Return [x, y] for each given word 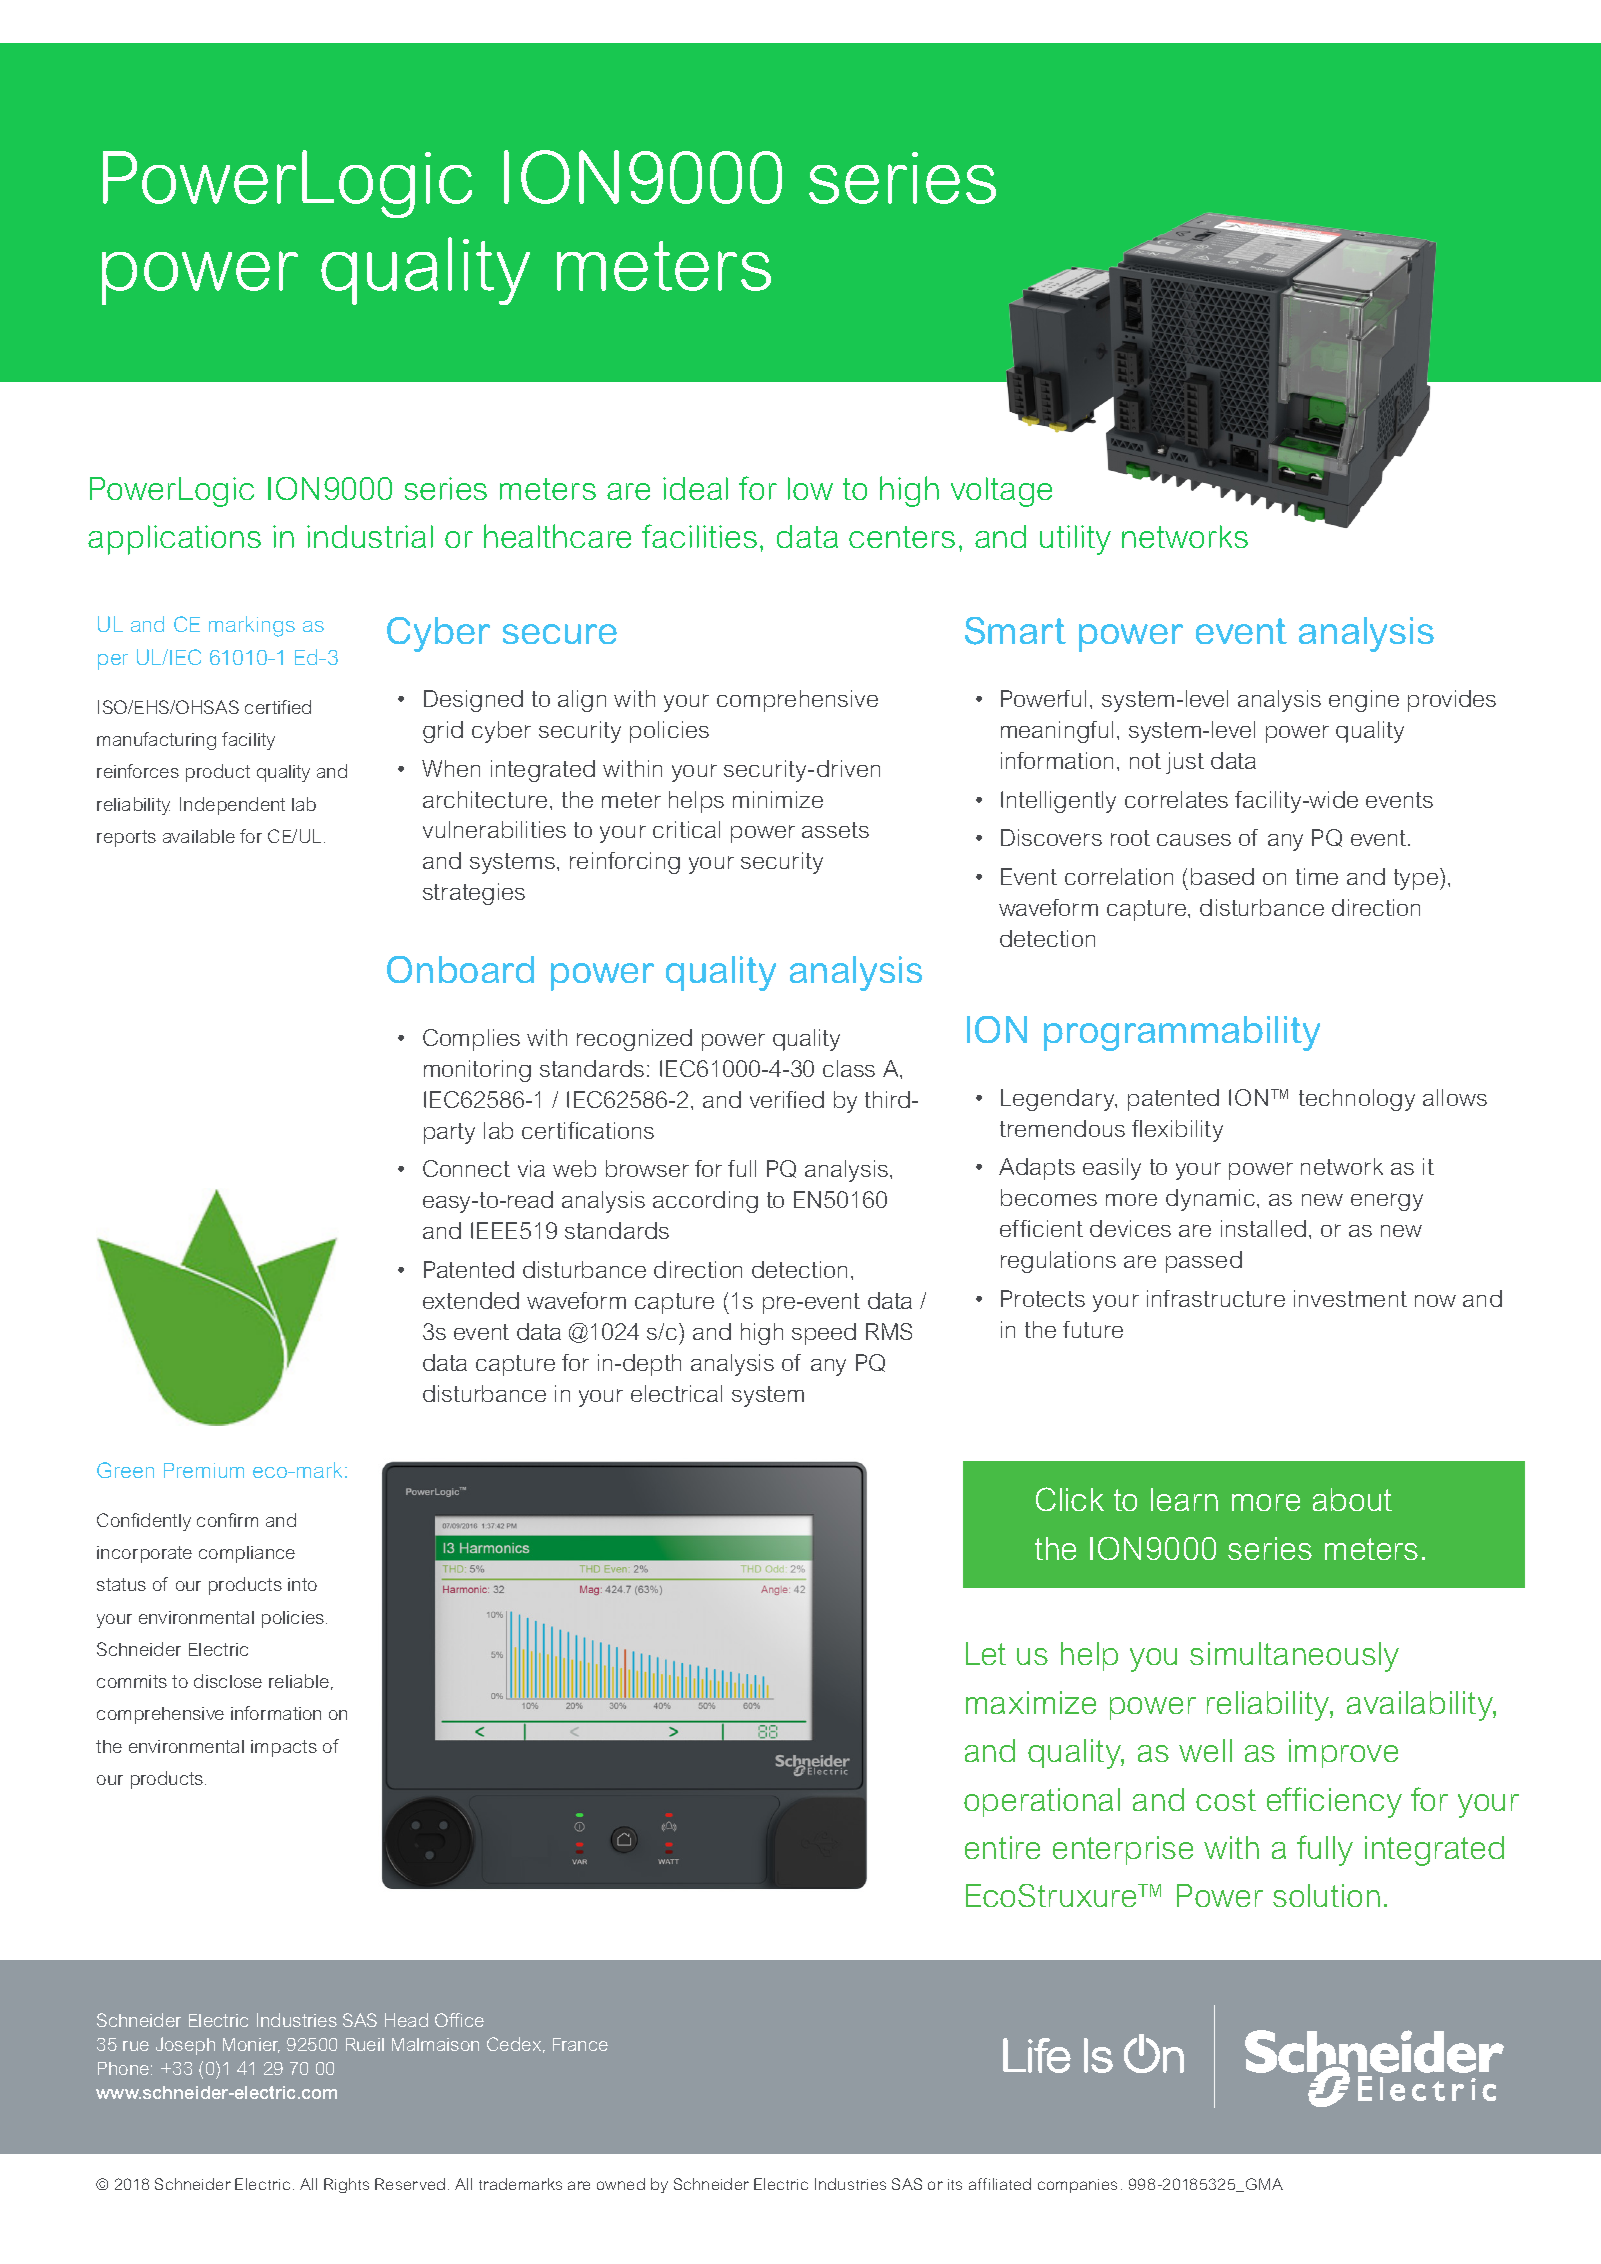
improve [1343, 1753]
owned [621, 2184]
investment [1350, 1298]
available [199, 836]
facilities [699, 536]
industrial [370, 536]
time [1317, 876]
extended [471, 1300]
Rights [346, 2185]
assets [835, 830]
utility [1075, 540]
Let [986, 1653]
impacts [284, 1748]
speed [824, 1334]
